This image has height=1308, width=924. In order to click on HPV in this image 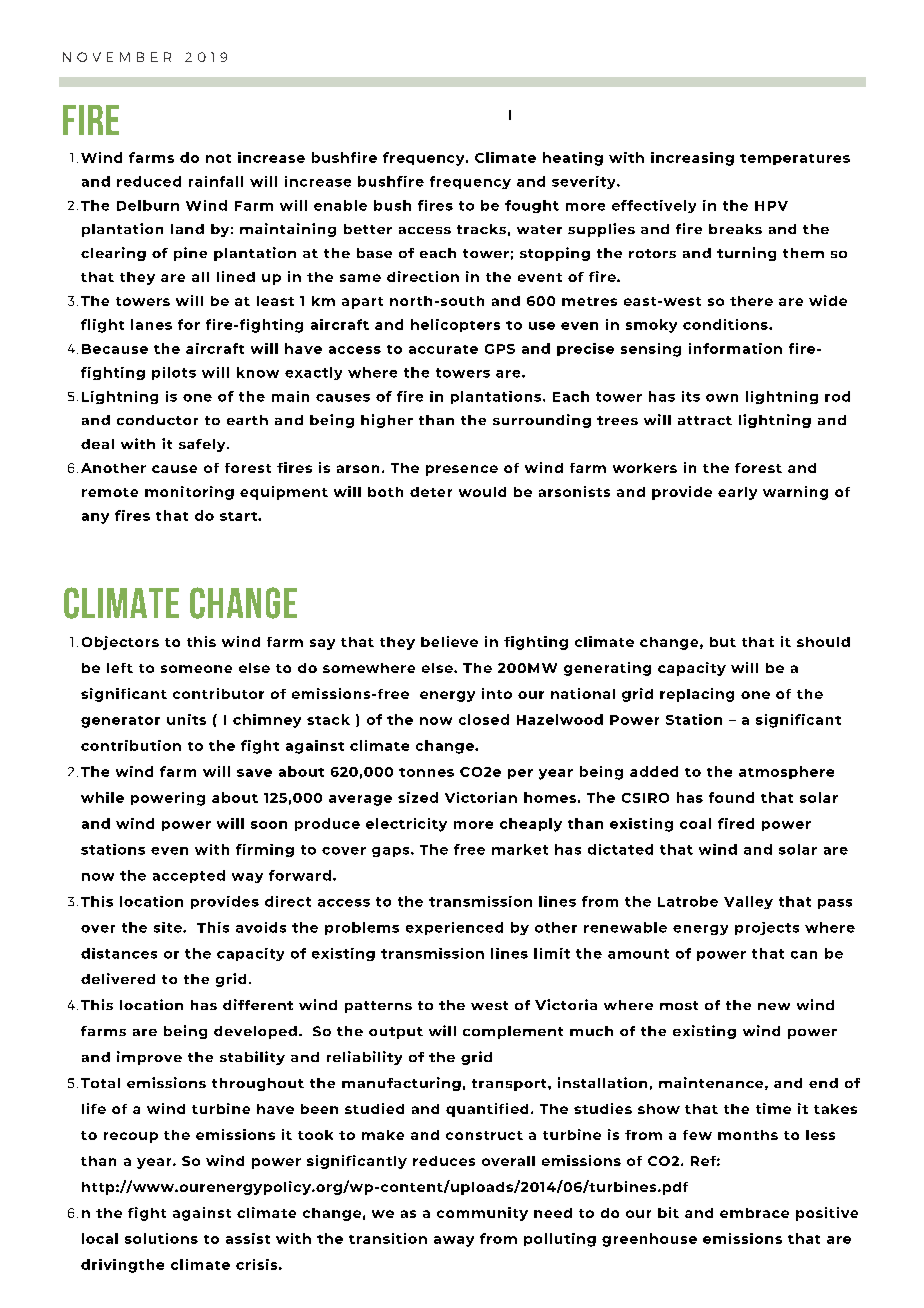, I will do `click(771, 206)`.
